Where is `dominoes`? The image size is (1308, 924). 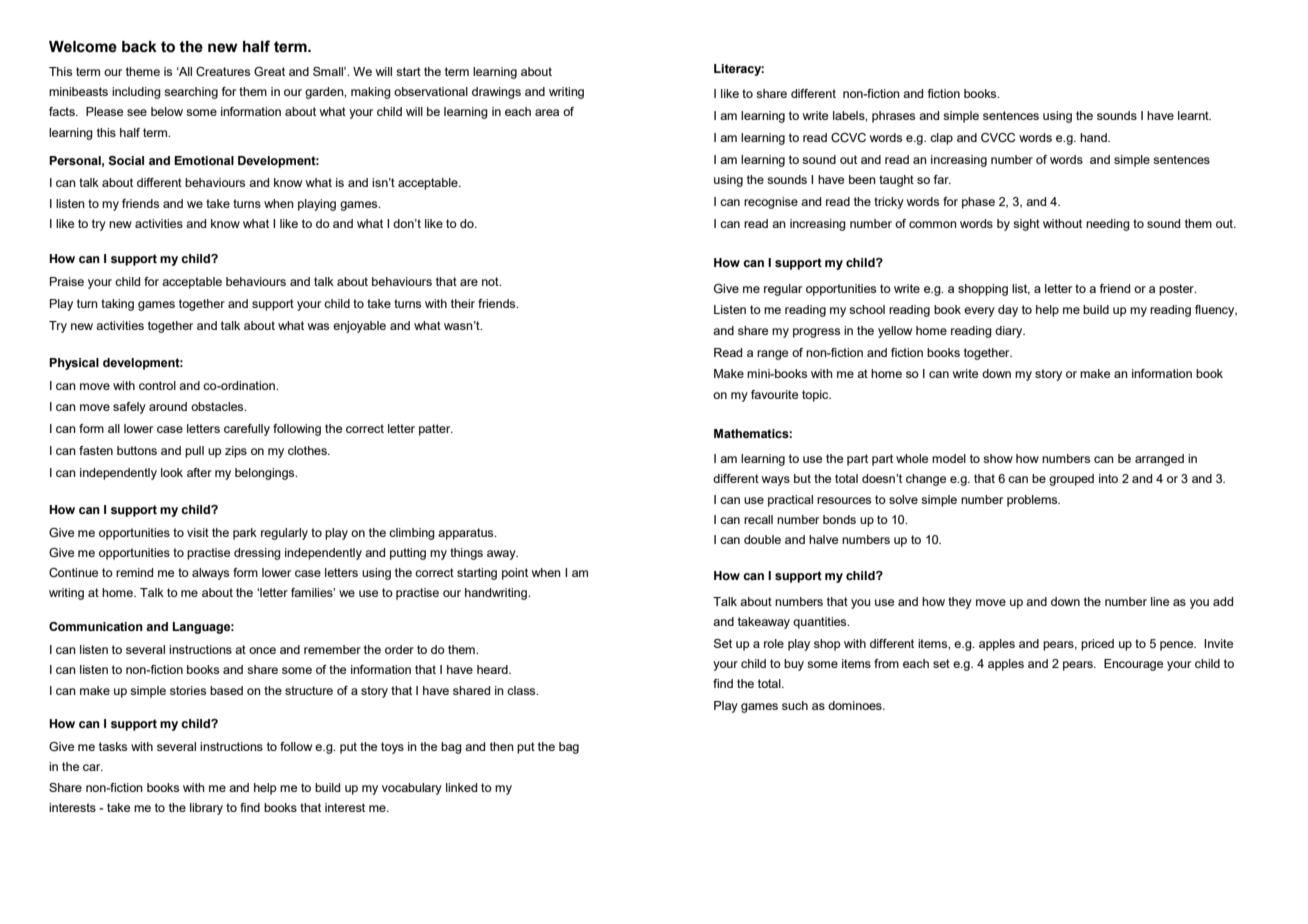
dominoes is located at coordinates (856, 705).
